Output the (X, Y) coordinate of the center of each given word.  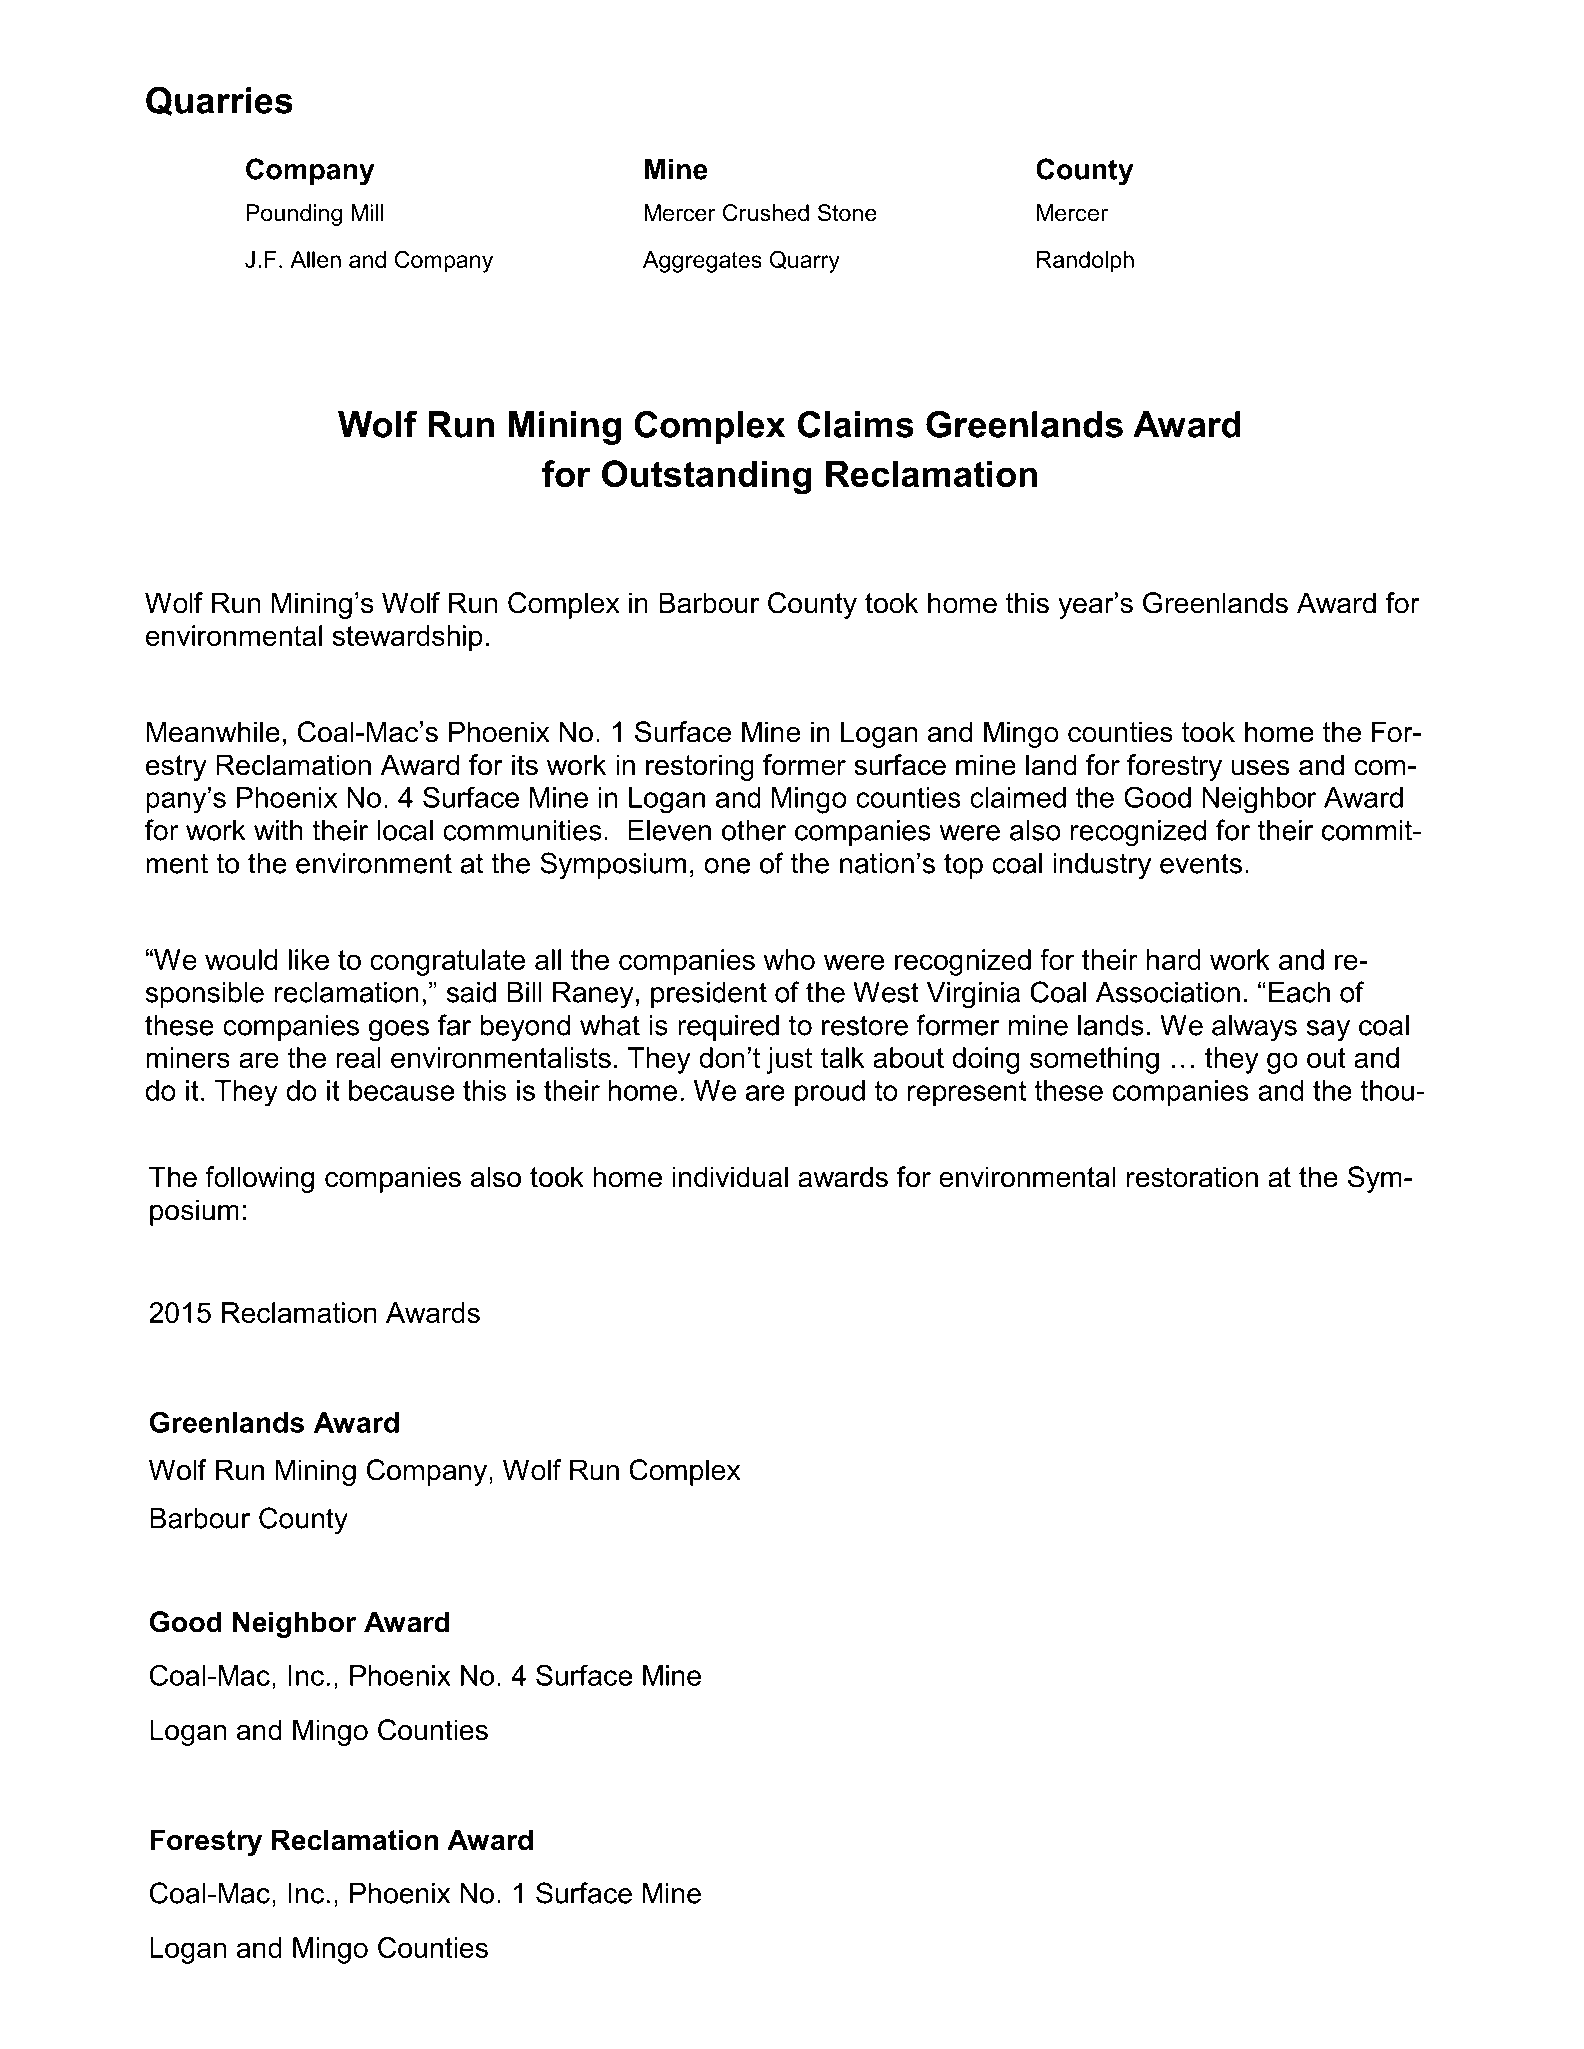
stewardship (407, 638)
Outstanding (707, 477)
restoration (1192, 1177)
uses (1260, 768)
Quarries (219, 101)
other (754, 830)
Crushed (766, 213)
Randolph (1085, 262)
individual (730, 1177)
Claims (856, 424)
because (401, 1090)
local (405, 830)
